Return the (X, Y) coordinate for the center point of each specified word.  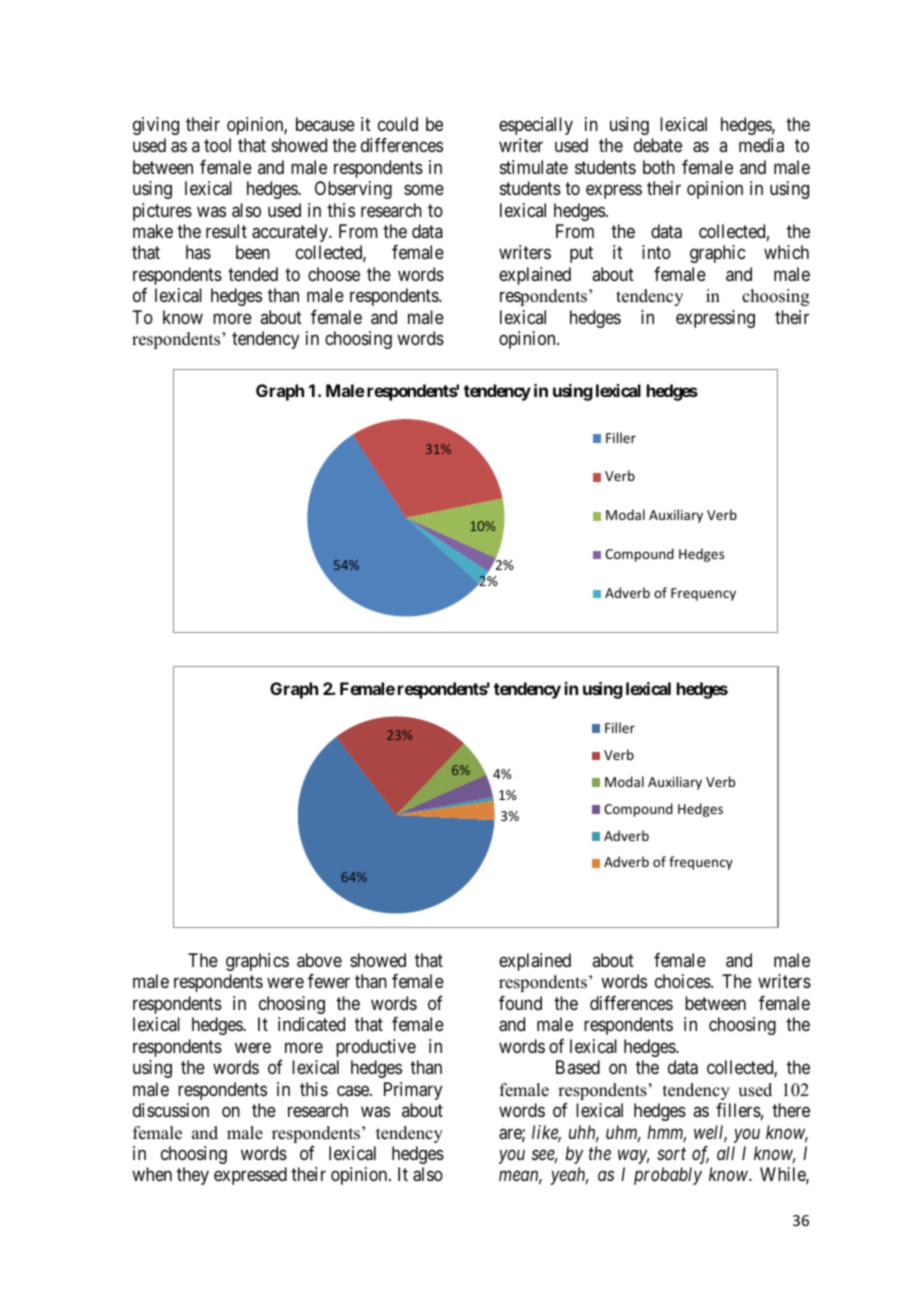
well (710, 1133)
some (424, 190)
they (193, 1176)
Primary (413, 1091)
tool (217, 145)
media (761, 145)
